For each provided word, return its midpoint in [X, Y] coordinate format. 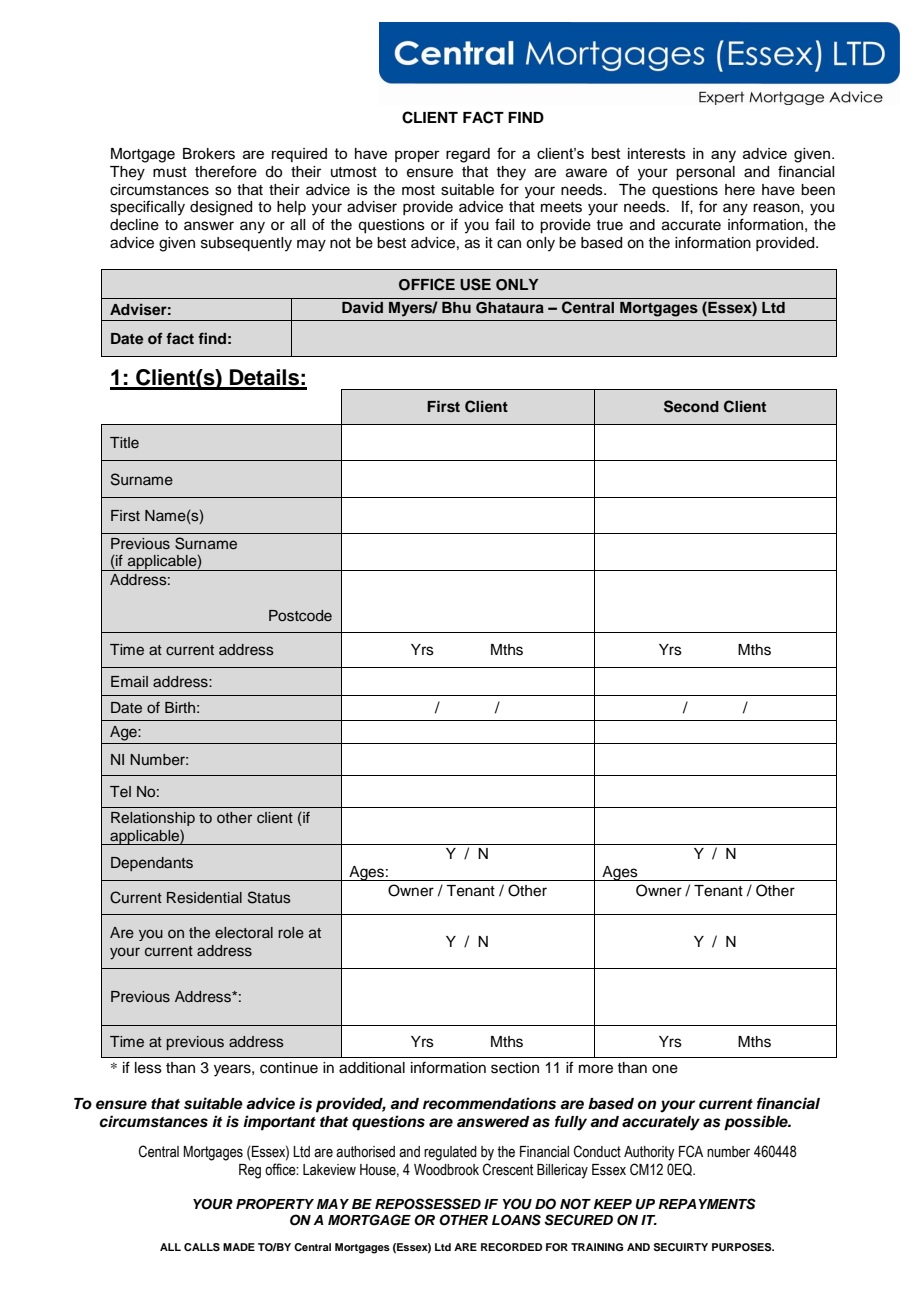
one [665, 1069]
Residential [204, 898]
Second [691, 406]
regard [468, 155]
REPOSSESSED [428, 1204]
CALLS [202, 1247]
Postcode [300, 616]
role [291, 933]
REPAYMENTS [707, 1204]
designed [221, 208]
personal [705, 173]
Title [124, 442]
